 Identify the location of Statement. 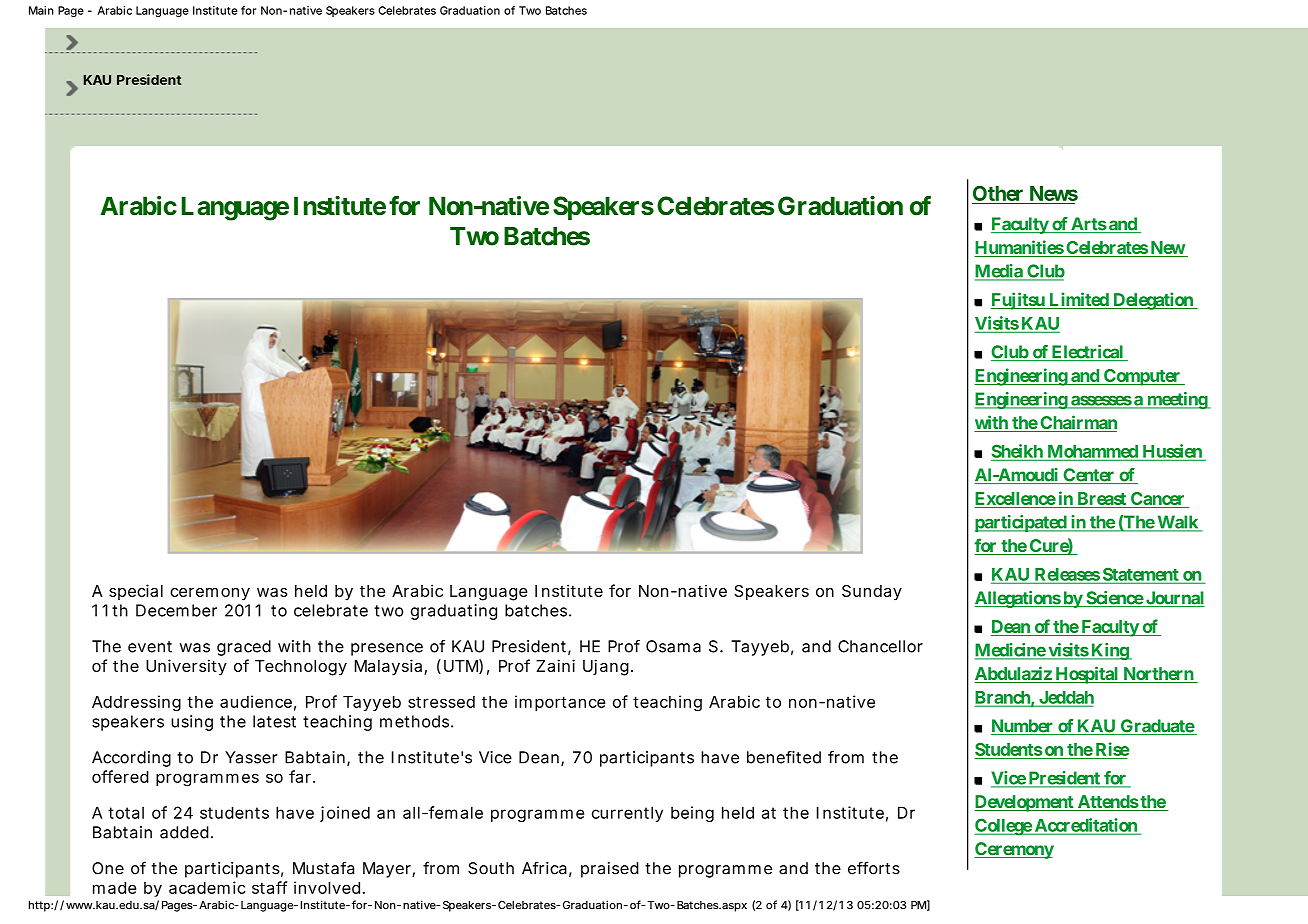
(1140, 575).
